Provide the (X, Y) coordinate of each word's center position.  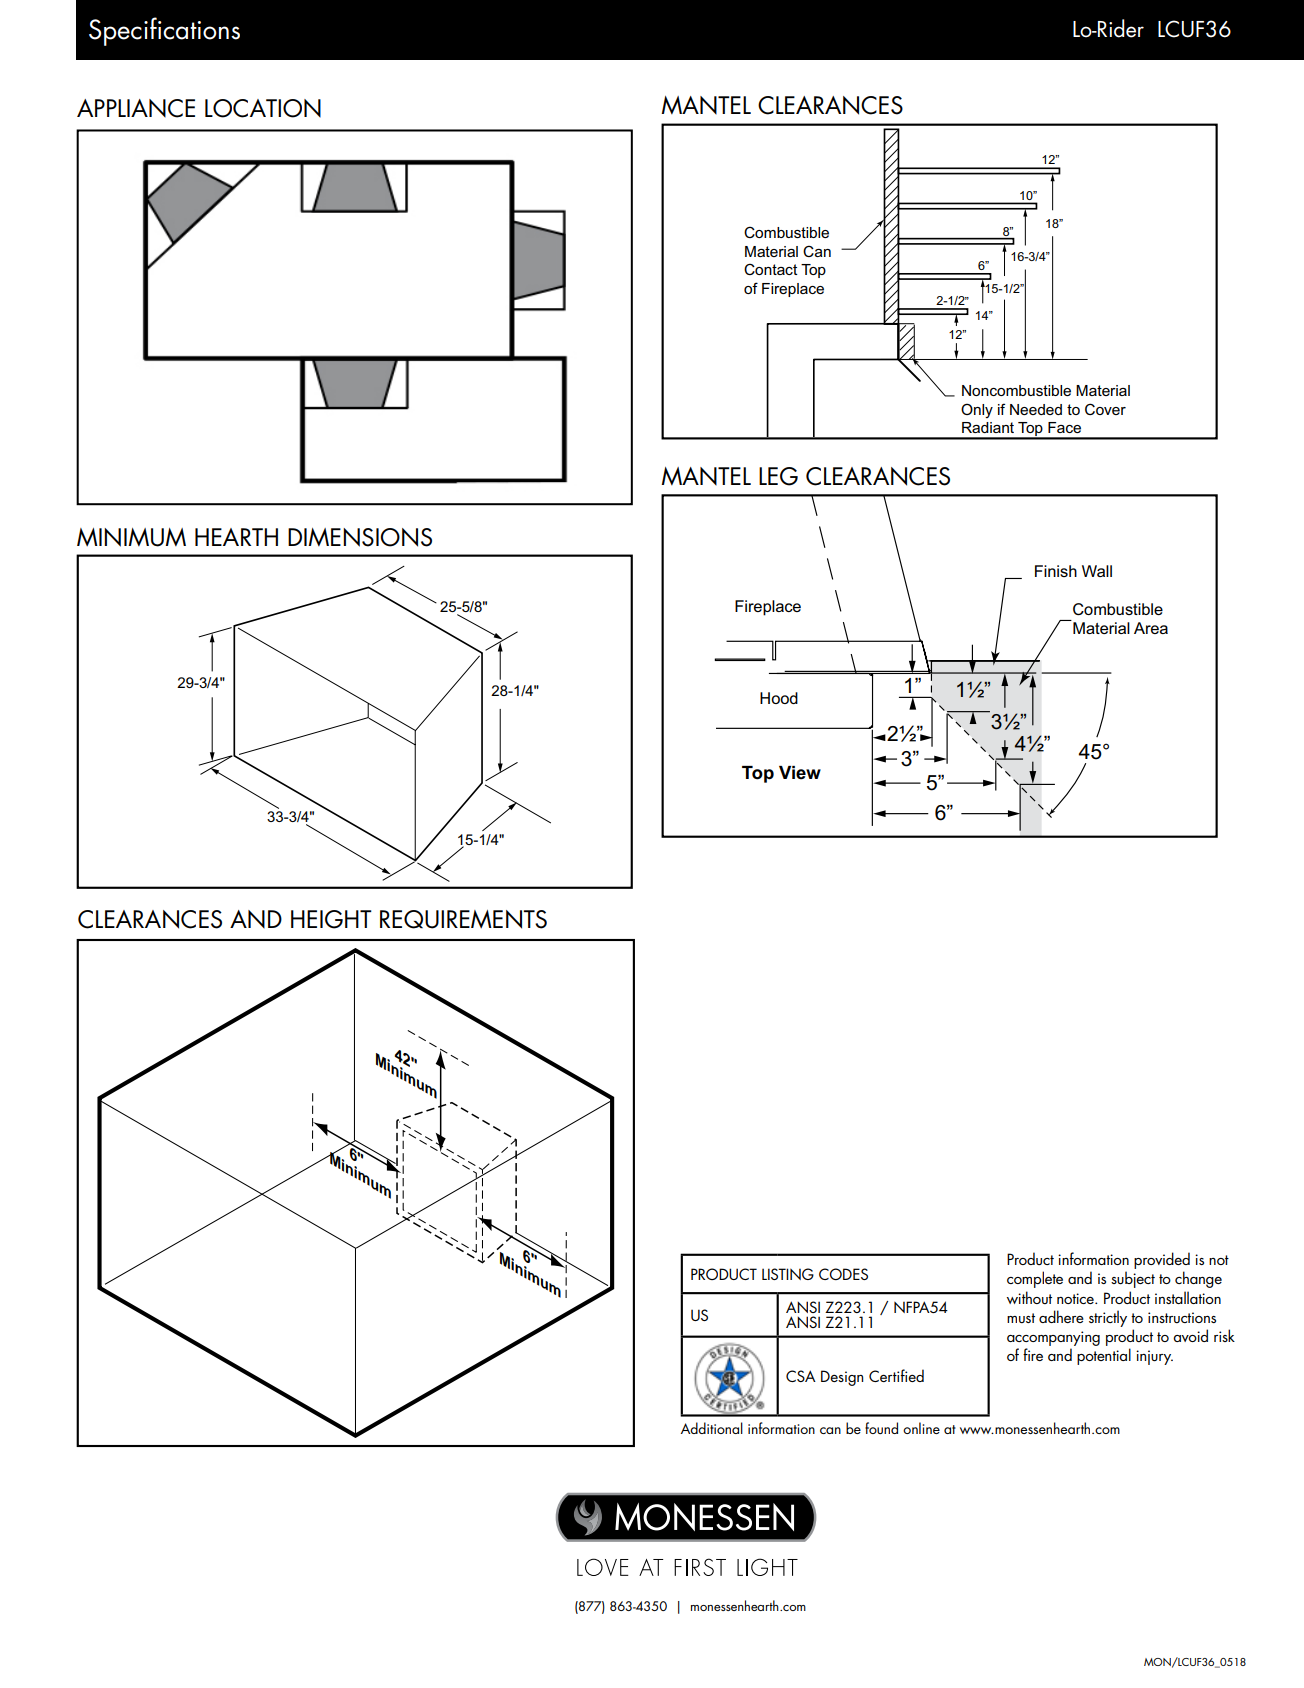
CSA (801, 1376)
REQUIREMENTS (463, 919)
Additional (712, 1428)
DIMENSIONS (360, 537)
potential (1104, 1356)
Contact (771, 269)
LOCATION (263, 108)
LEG (778, 476)
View (800, 773)
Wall (1097, 571)
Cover (1105, 409)
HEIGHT (331, 919)
